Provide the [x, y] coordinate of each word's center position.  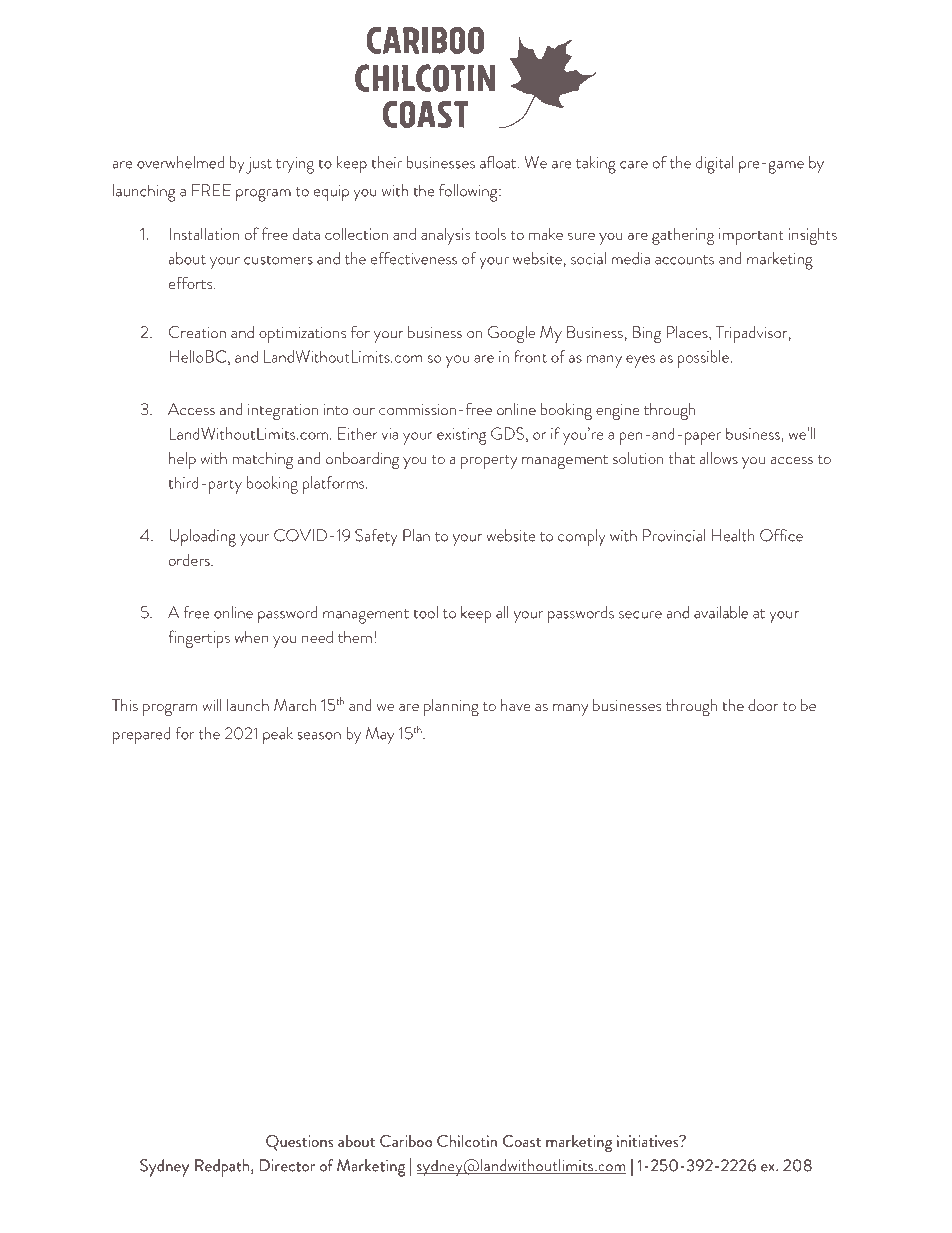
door [763, 705]
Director [287, 1165]
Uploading [202, 538]
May [380, 736]
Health [733, 535]
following [469, 193]
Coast [522, 1141]
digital [714, 165]
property [489, 462]
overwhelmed [180, 162]
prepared [142, 736]
